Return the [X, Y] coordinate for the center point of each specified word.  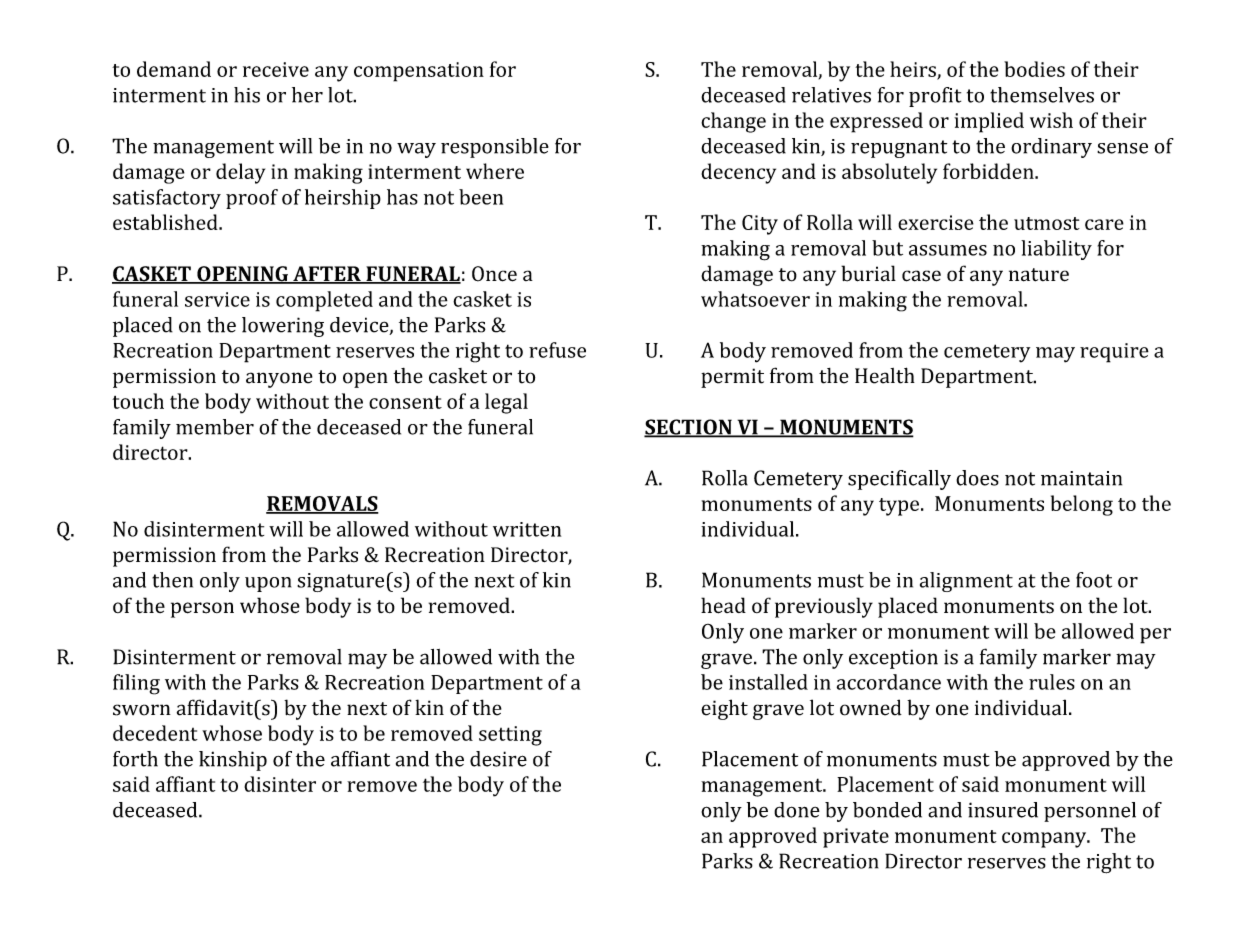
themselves [1042, 95]
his [247, 95]
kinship [233, 761]
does [977, 478]
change [733, 122]
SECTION [689, 428]
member [215, 427]
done [797, 810]
